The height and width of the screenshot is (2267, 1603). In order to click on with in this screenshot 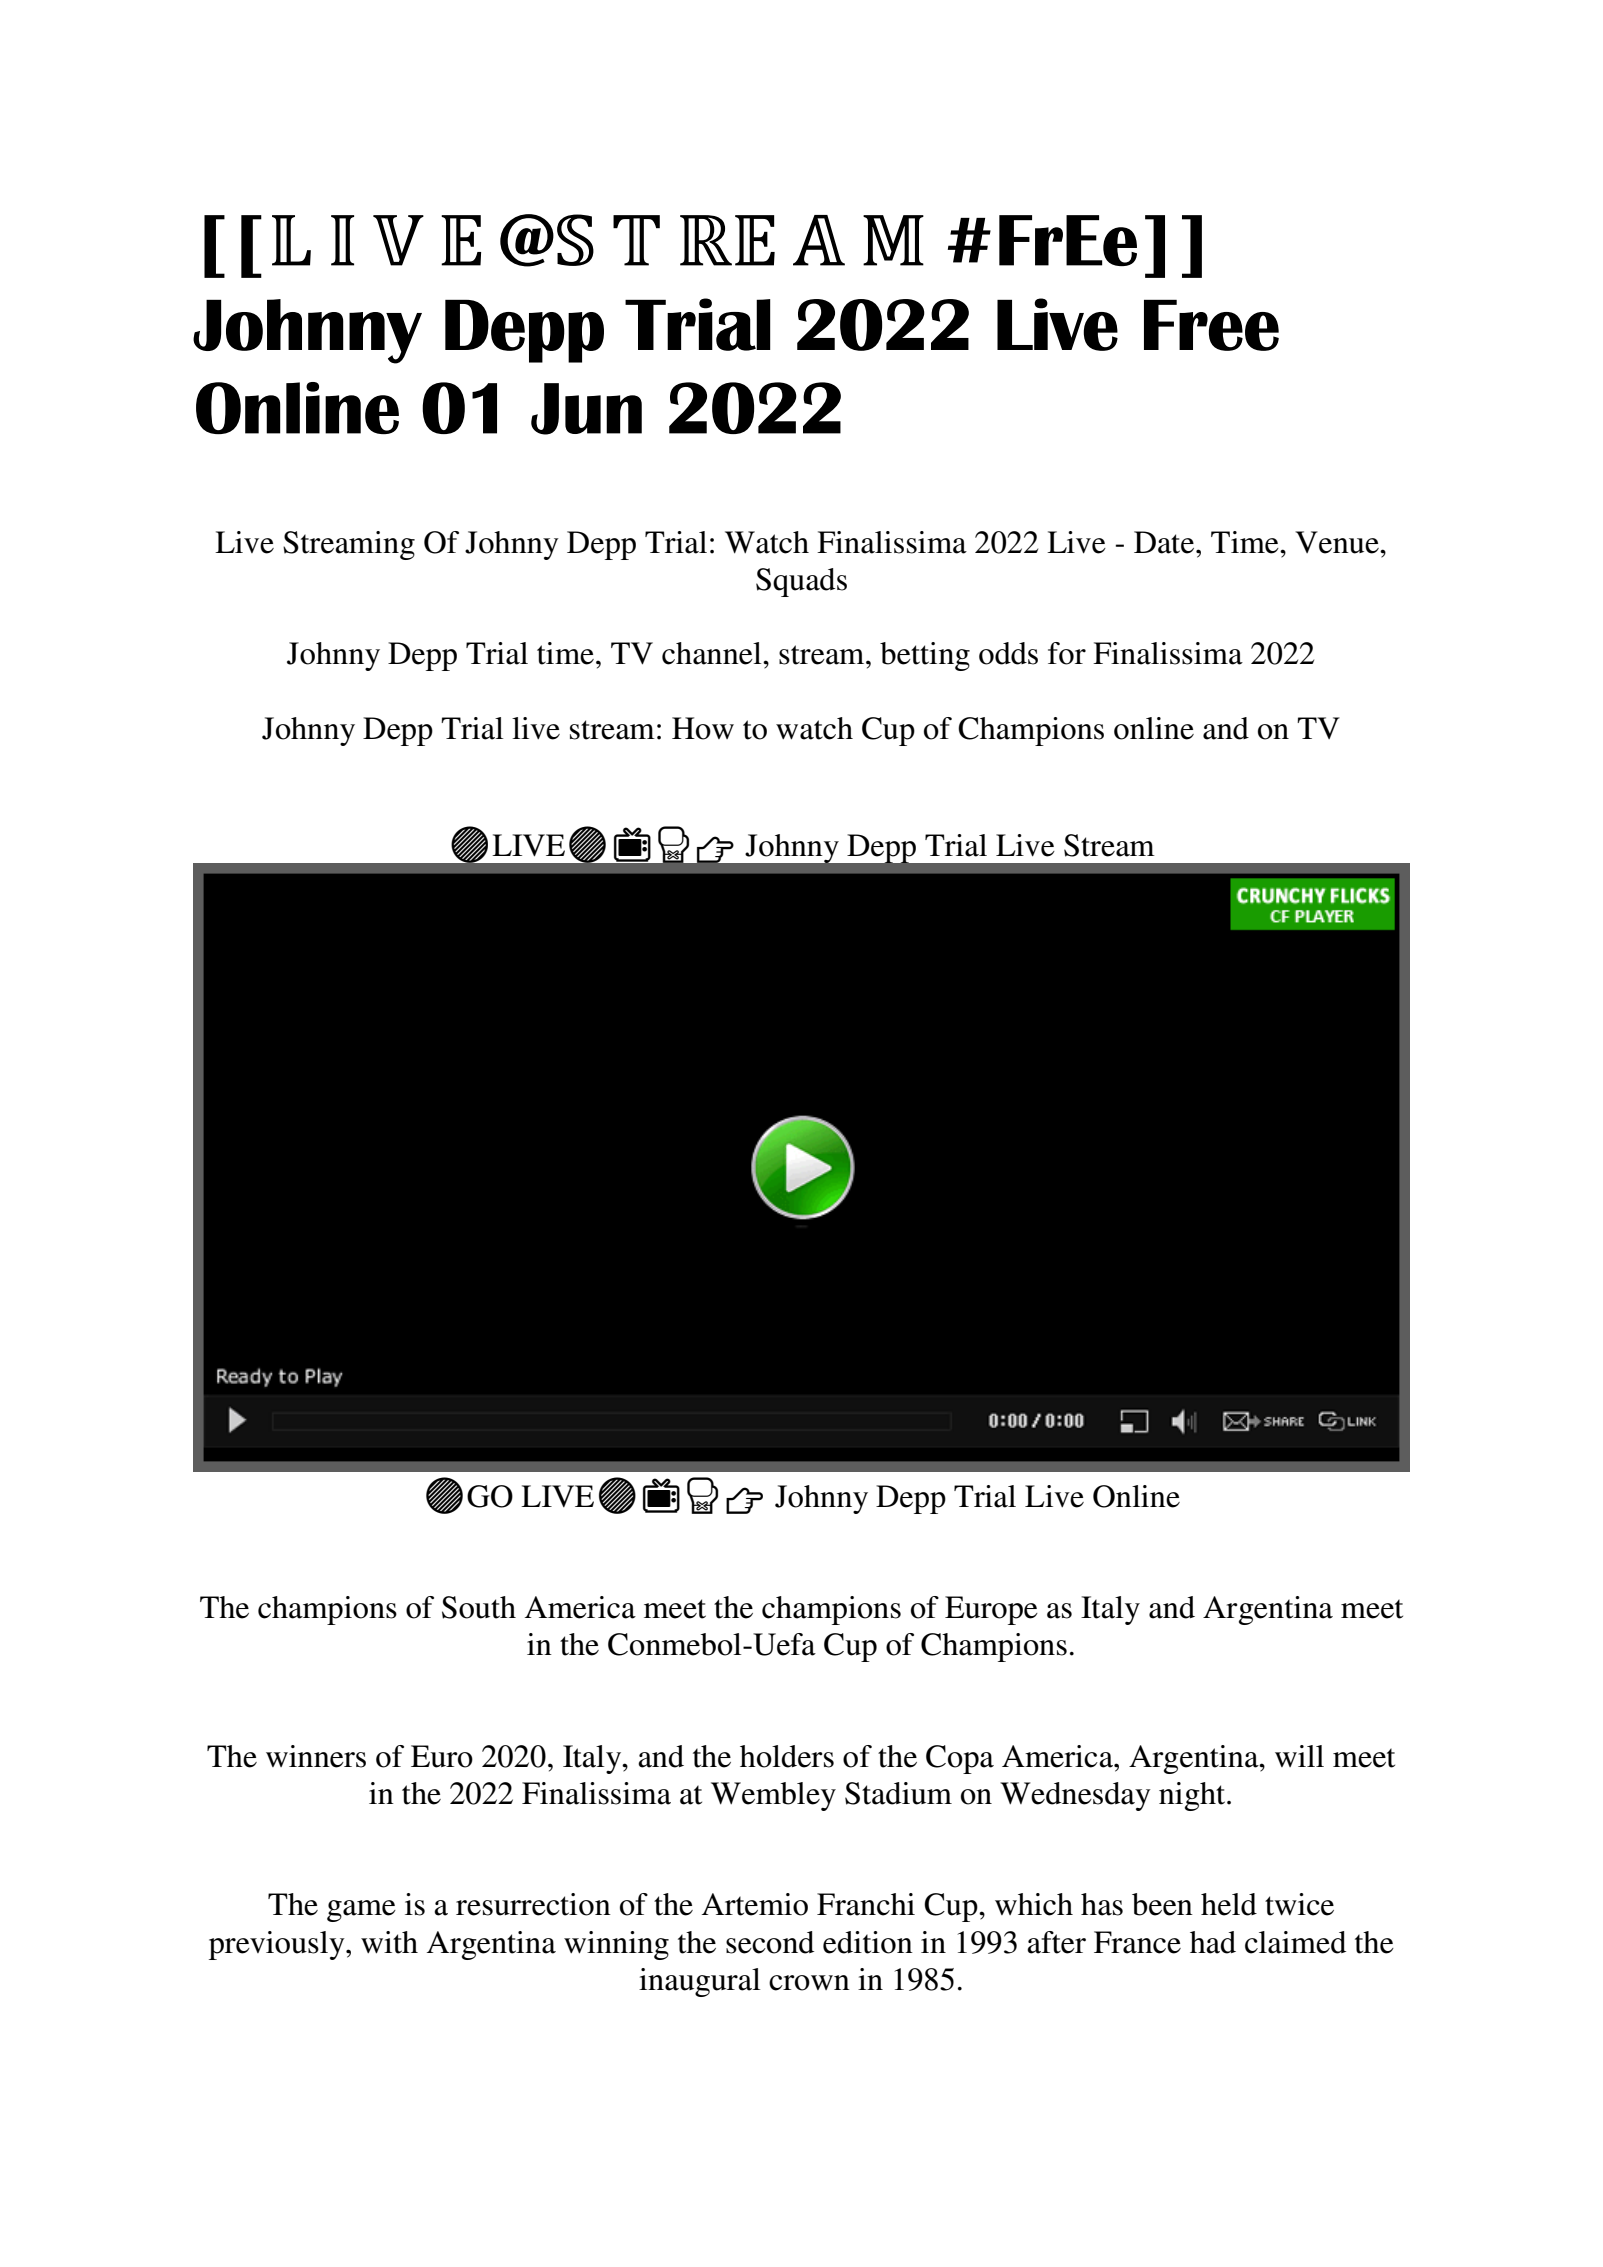, I will do `click(389, 1942)`.
